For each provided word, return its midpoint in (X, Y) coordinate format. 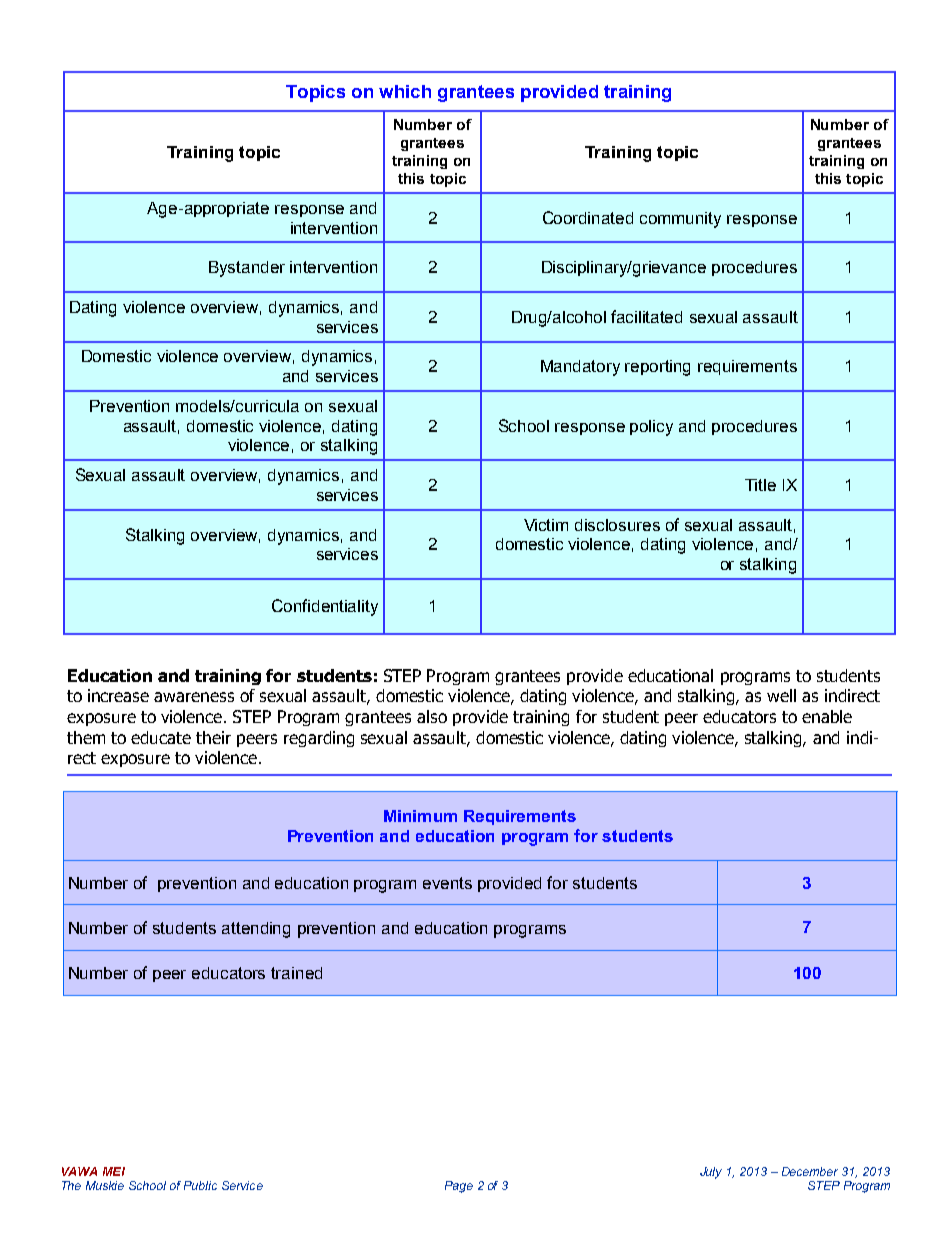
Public (200, 1185)
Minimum (420, 816)
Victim (546, 525)
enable (827, 716)
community (680, 220)
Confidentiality (325, 607)
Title (760, 485)
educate (161, 737)
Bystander (247, 269)
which (405, 91)
